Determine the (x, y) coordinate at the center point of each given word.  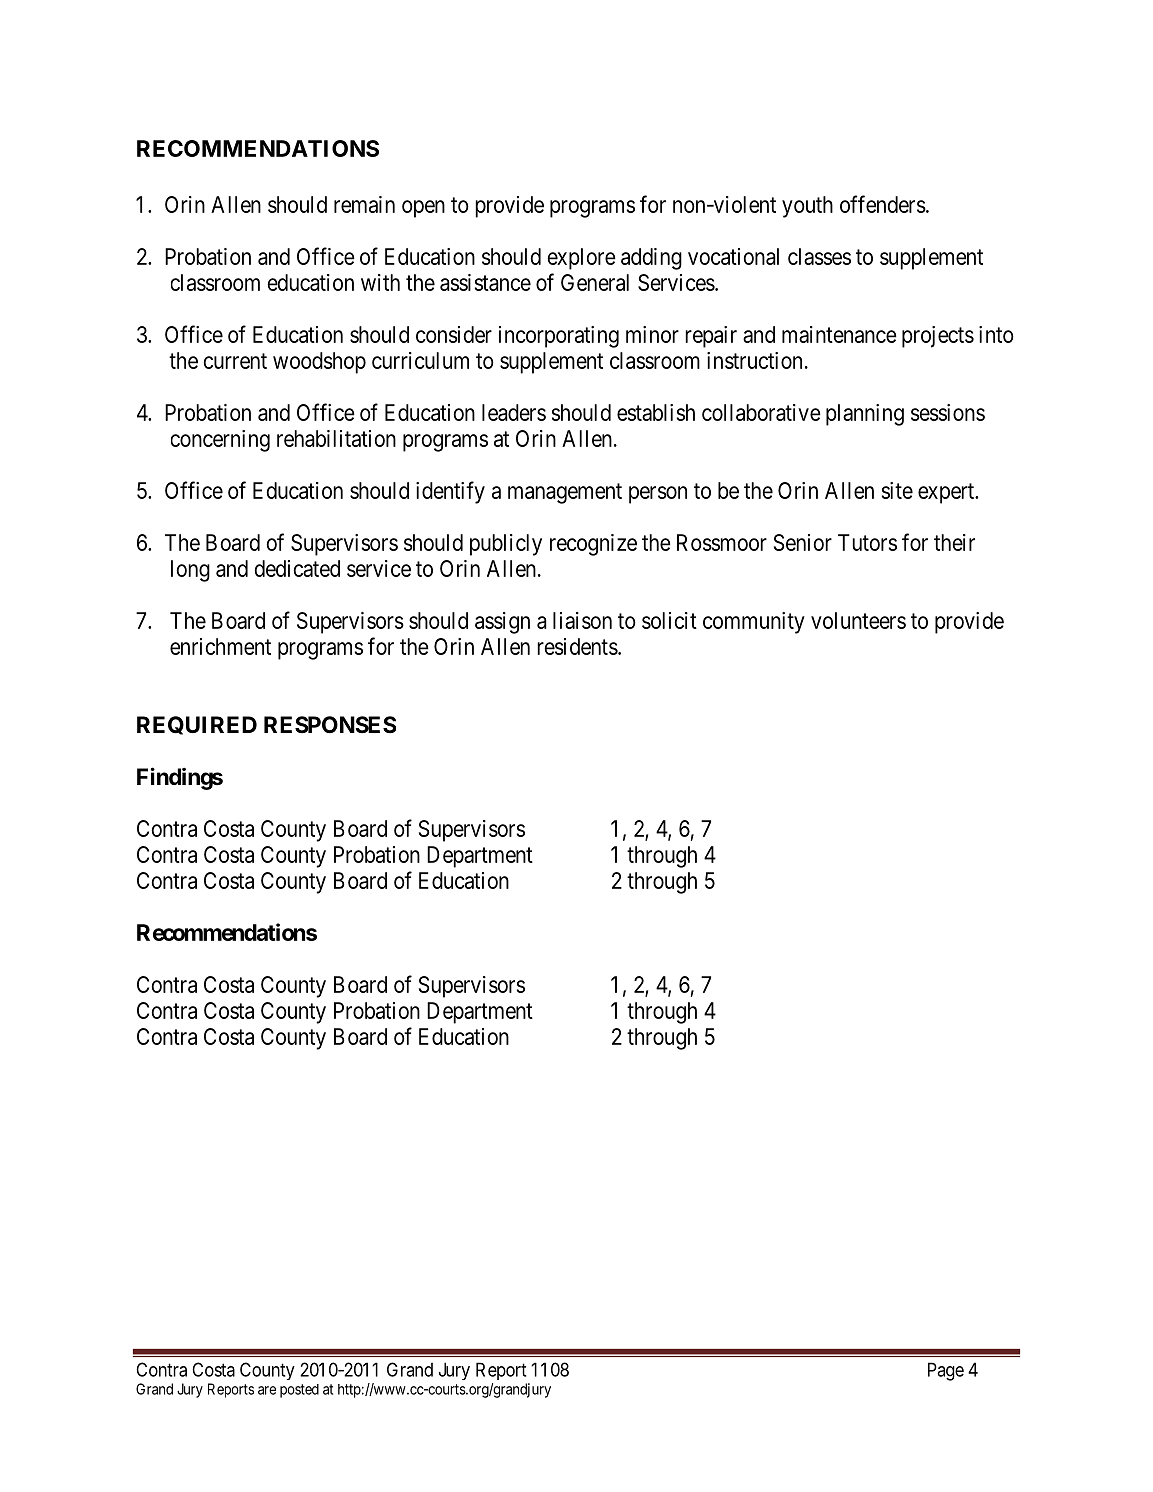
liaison (582, 620)
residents (577, 646)
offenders (883, 204)
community (754, 623)
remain (364, 204)
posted (299, 1391)
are (267, 1390)
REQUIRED (197, 725)
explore (581, 259)
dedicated (297, 568)
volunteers (858, 620)
